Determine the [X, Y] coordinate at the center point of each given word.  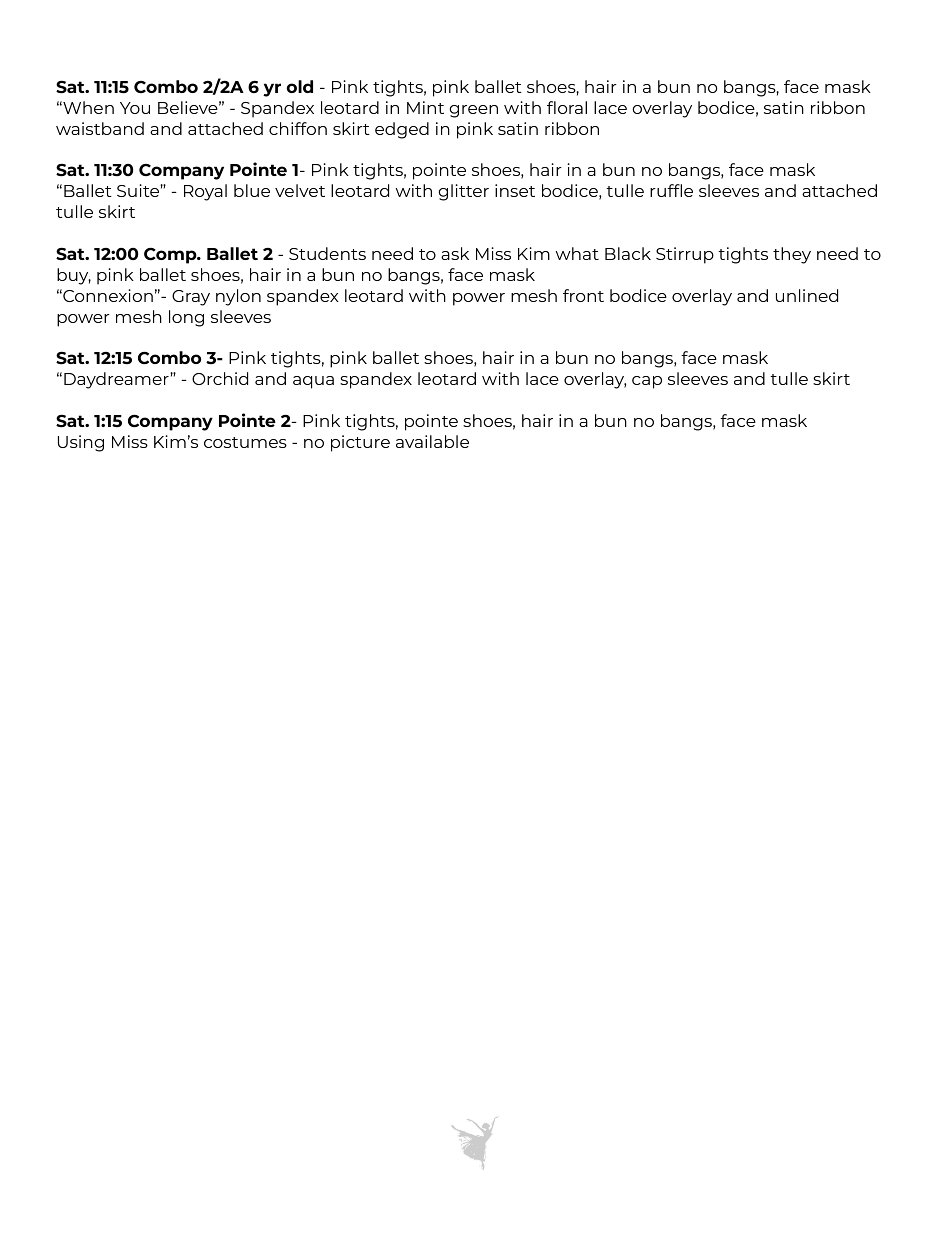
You [135, 108]
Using [81, 443]
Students [327, 253]
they [792, 255]
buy [74, 276]
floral [567, 107]
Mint [425, 107]
